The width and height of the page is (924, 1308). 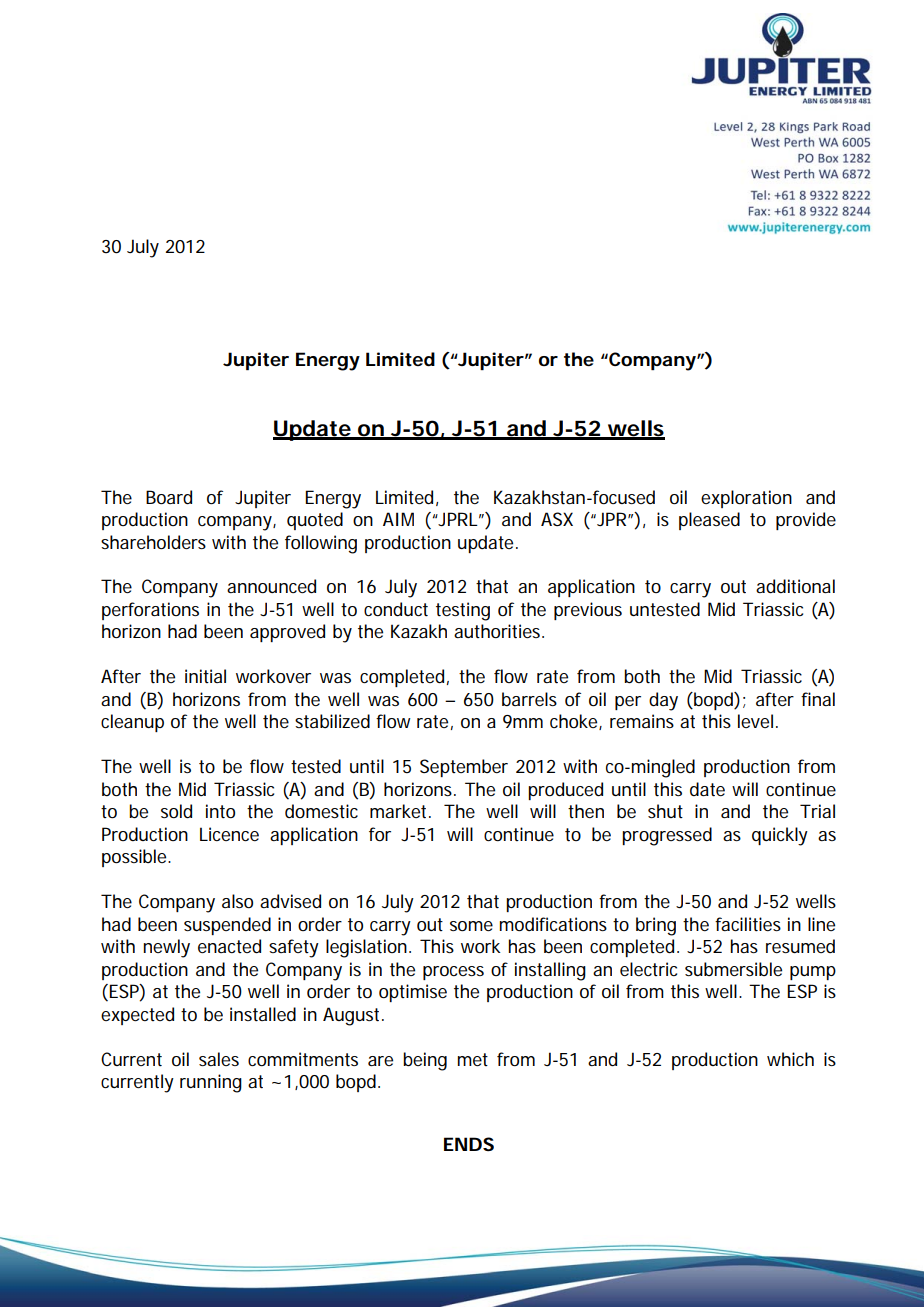 I want to click on authorities, so click(x=498, y=631).
